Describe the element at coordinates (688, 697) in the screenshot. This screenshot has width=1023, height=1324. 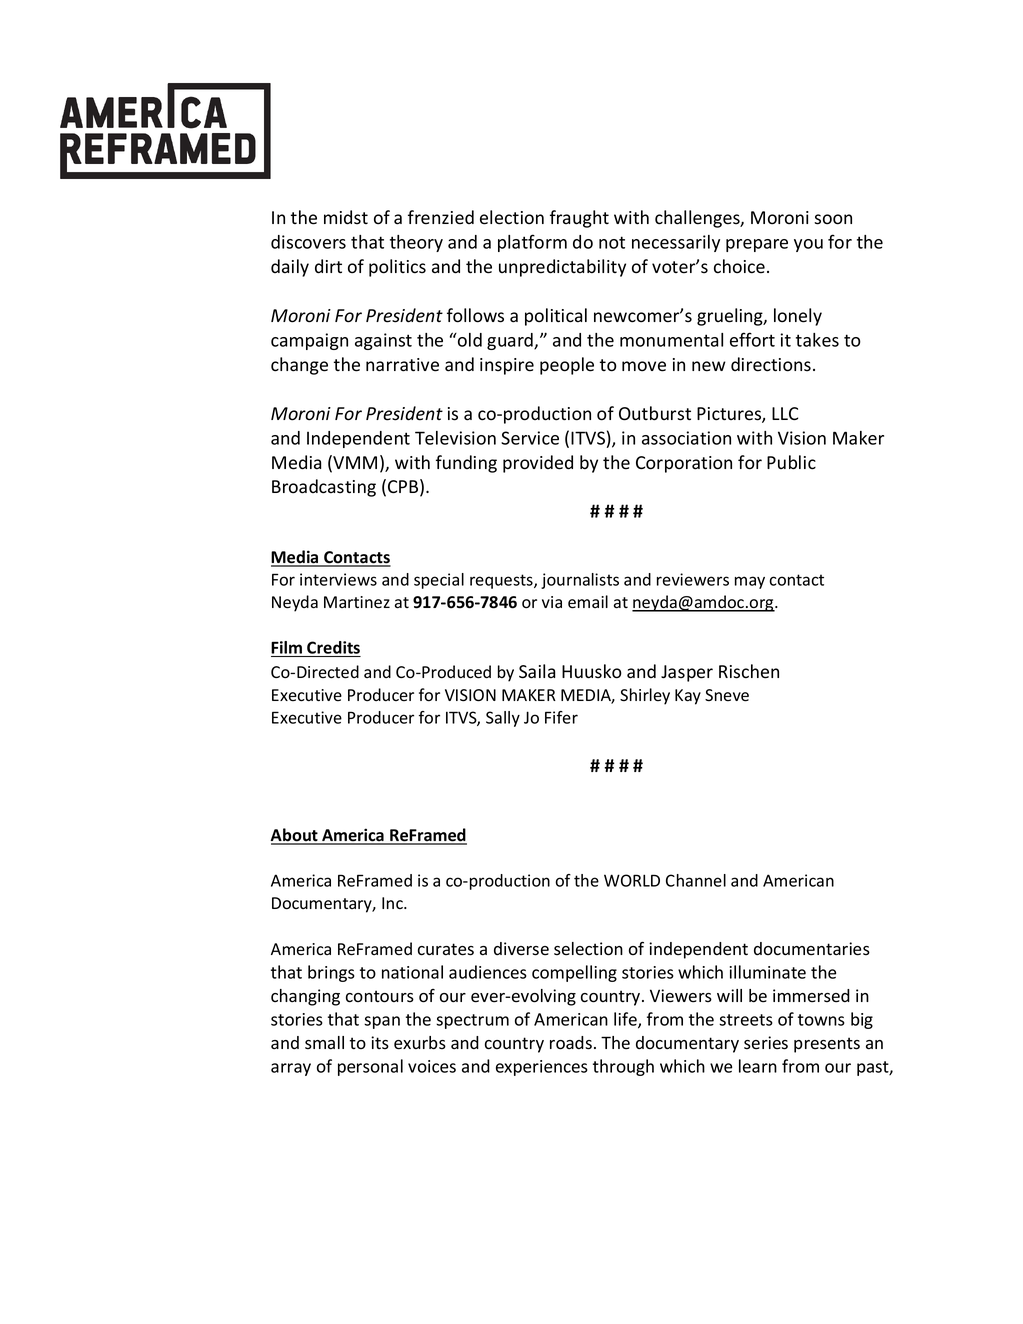
I see `Kay` at that location.
